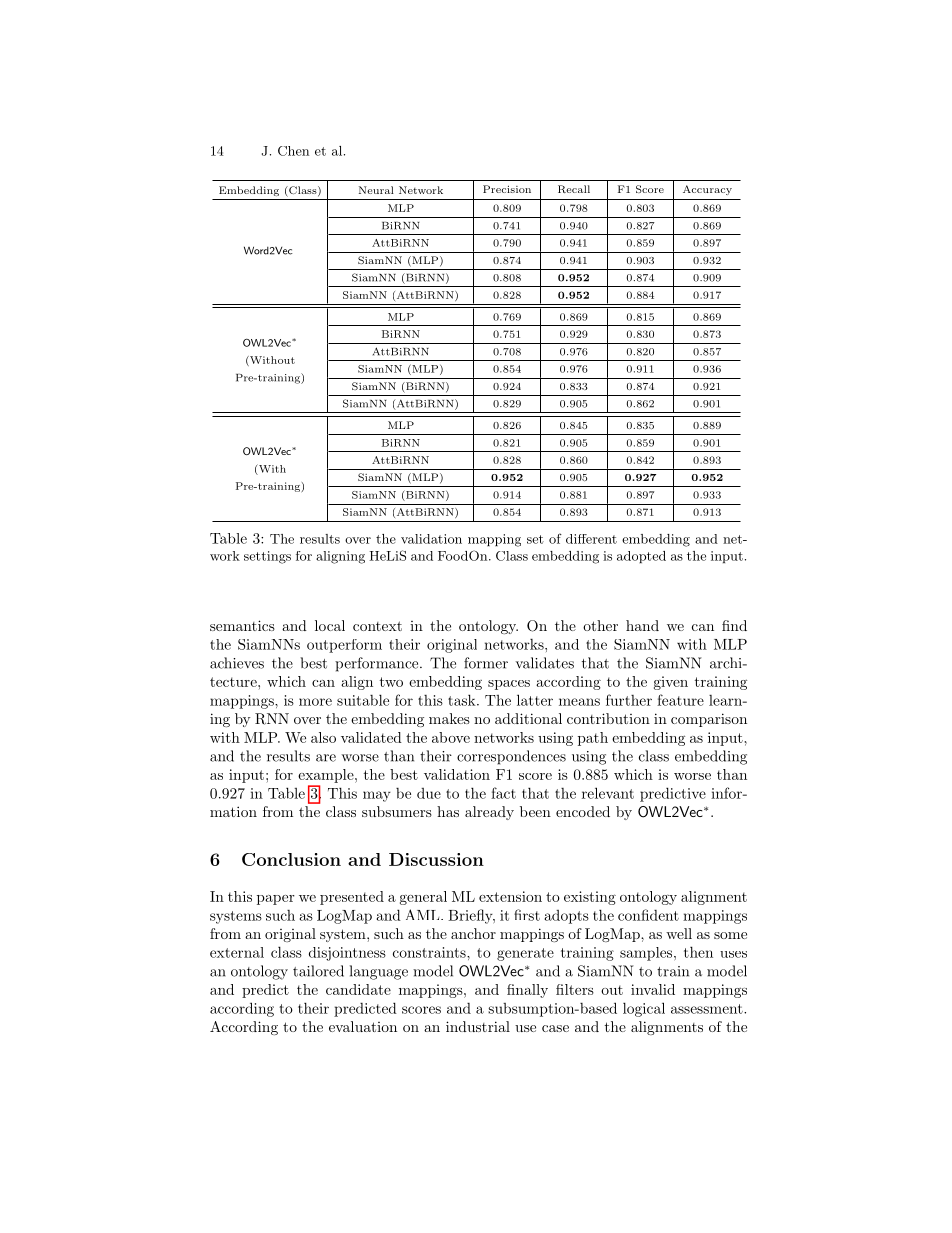 The width and height of the screenshot is (952, 1233). I want to click on are, so click(326, 758).
